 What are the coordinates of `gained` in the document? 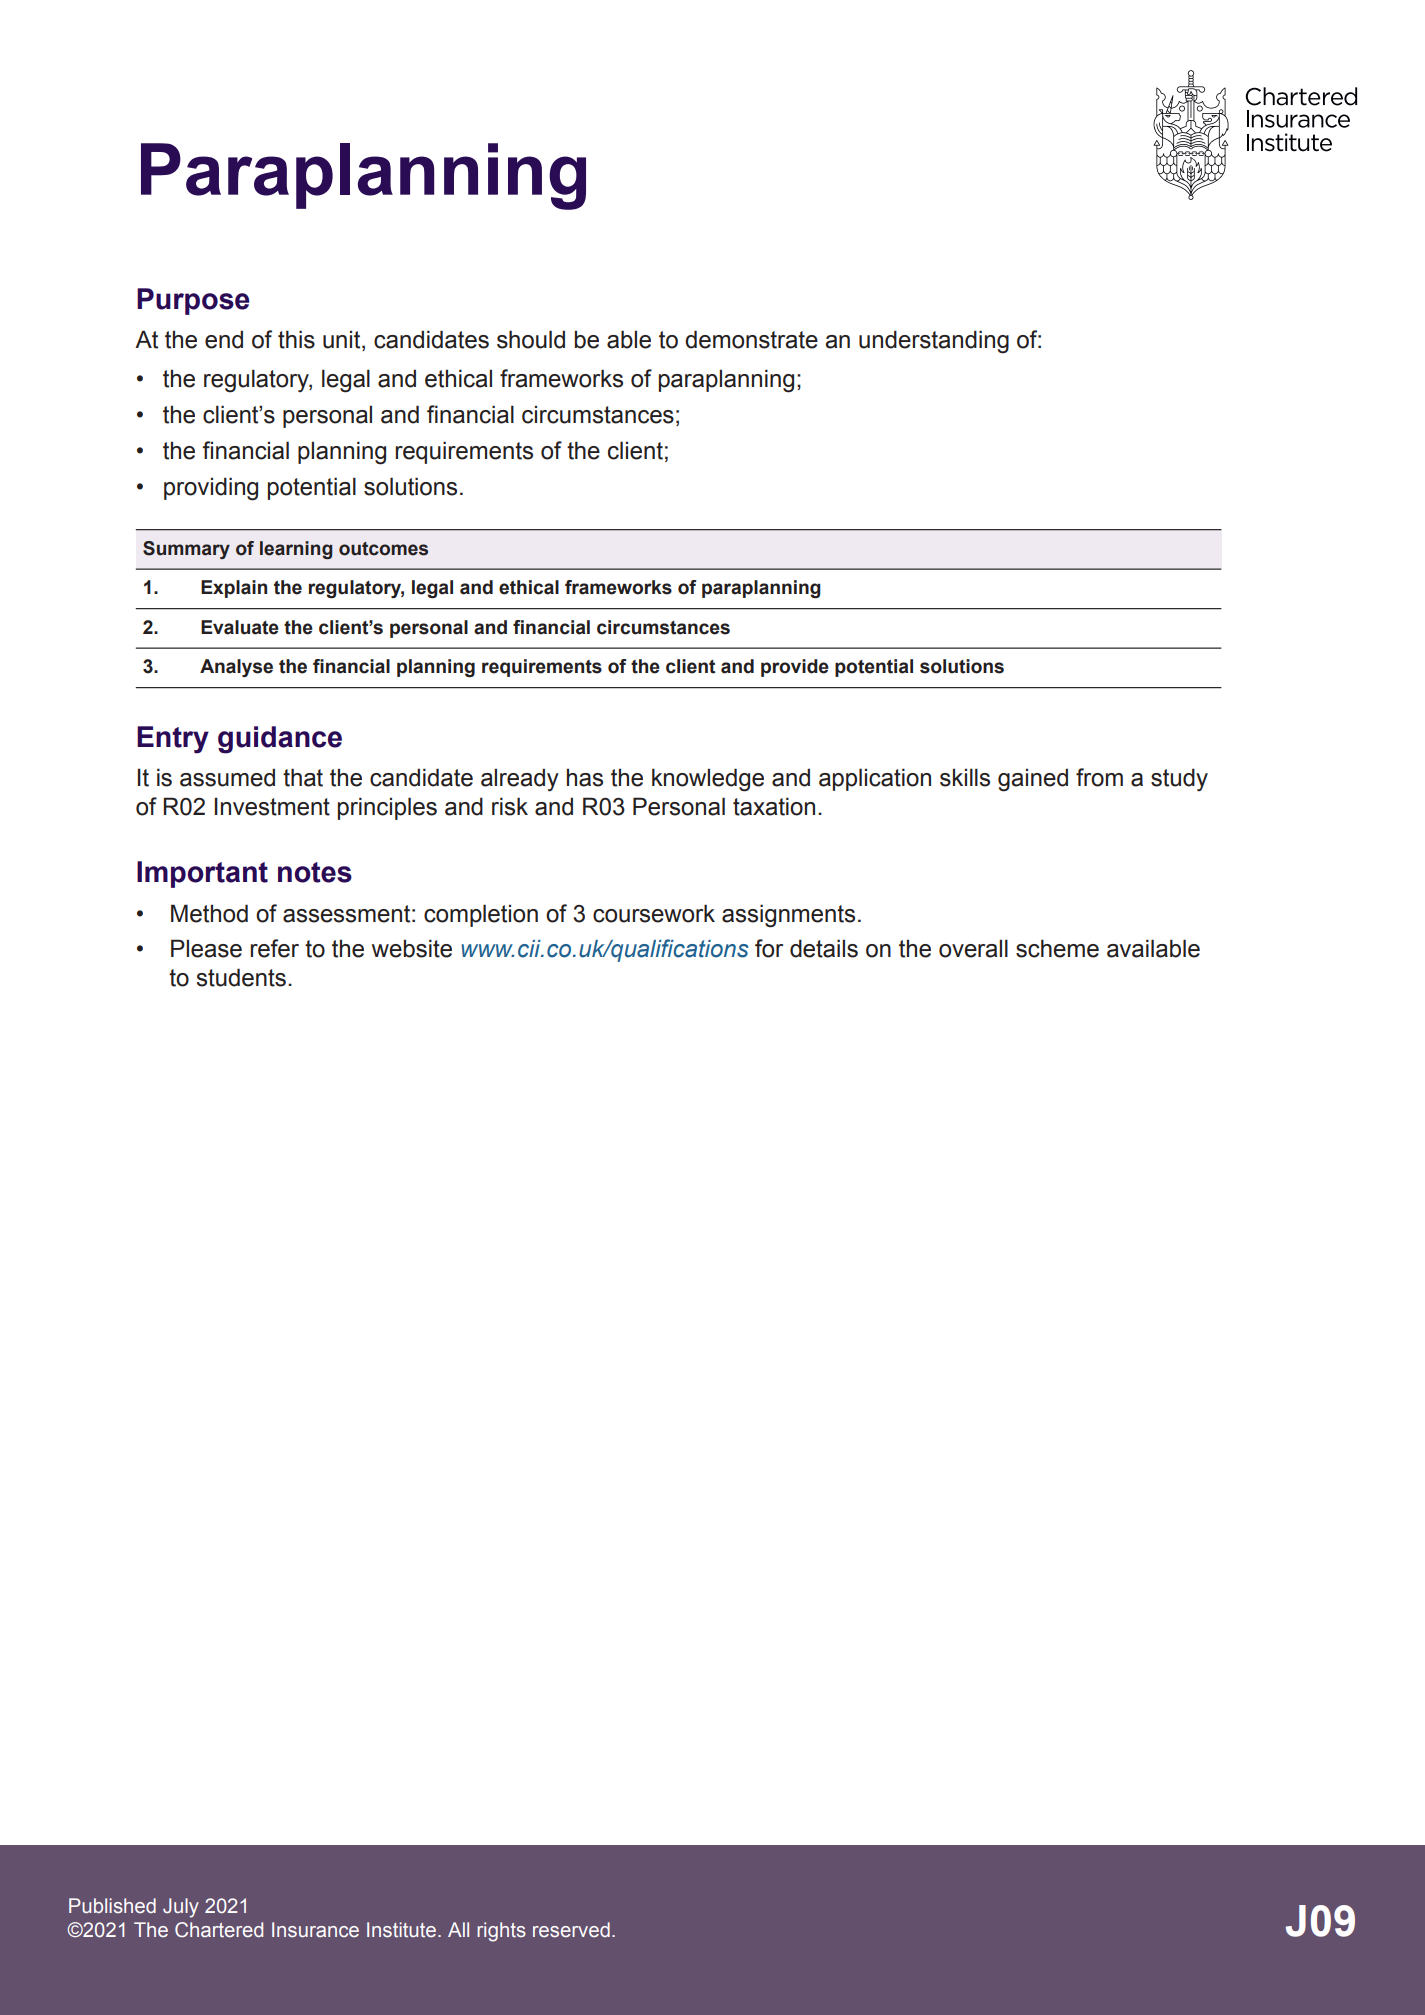 It's located at (1033, 780).
